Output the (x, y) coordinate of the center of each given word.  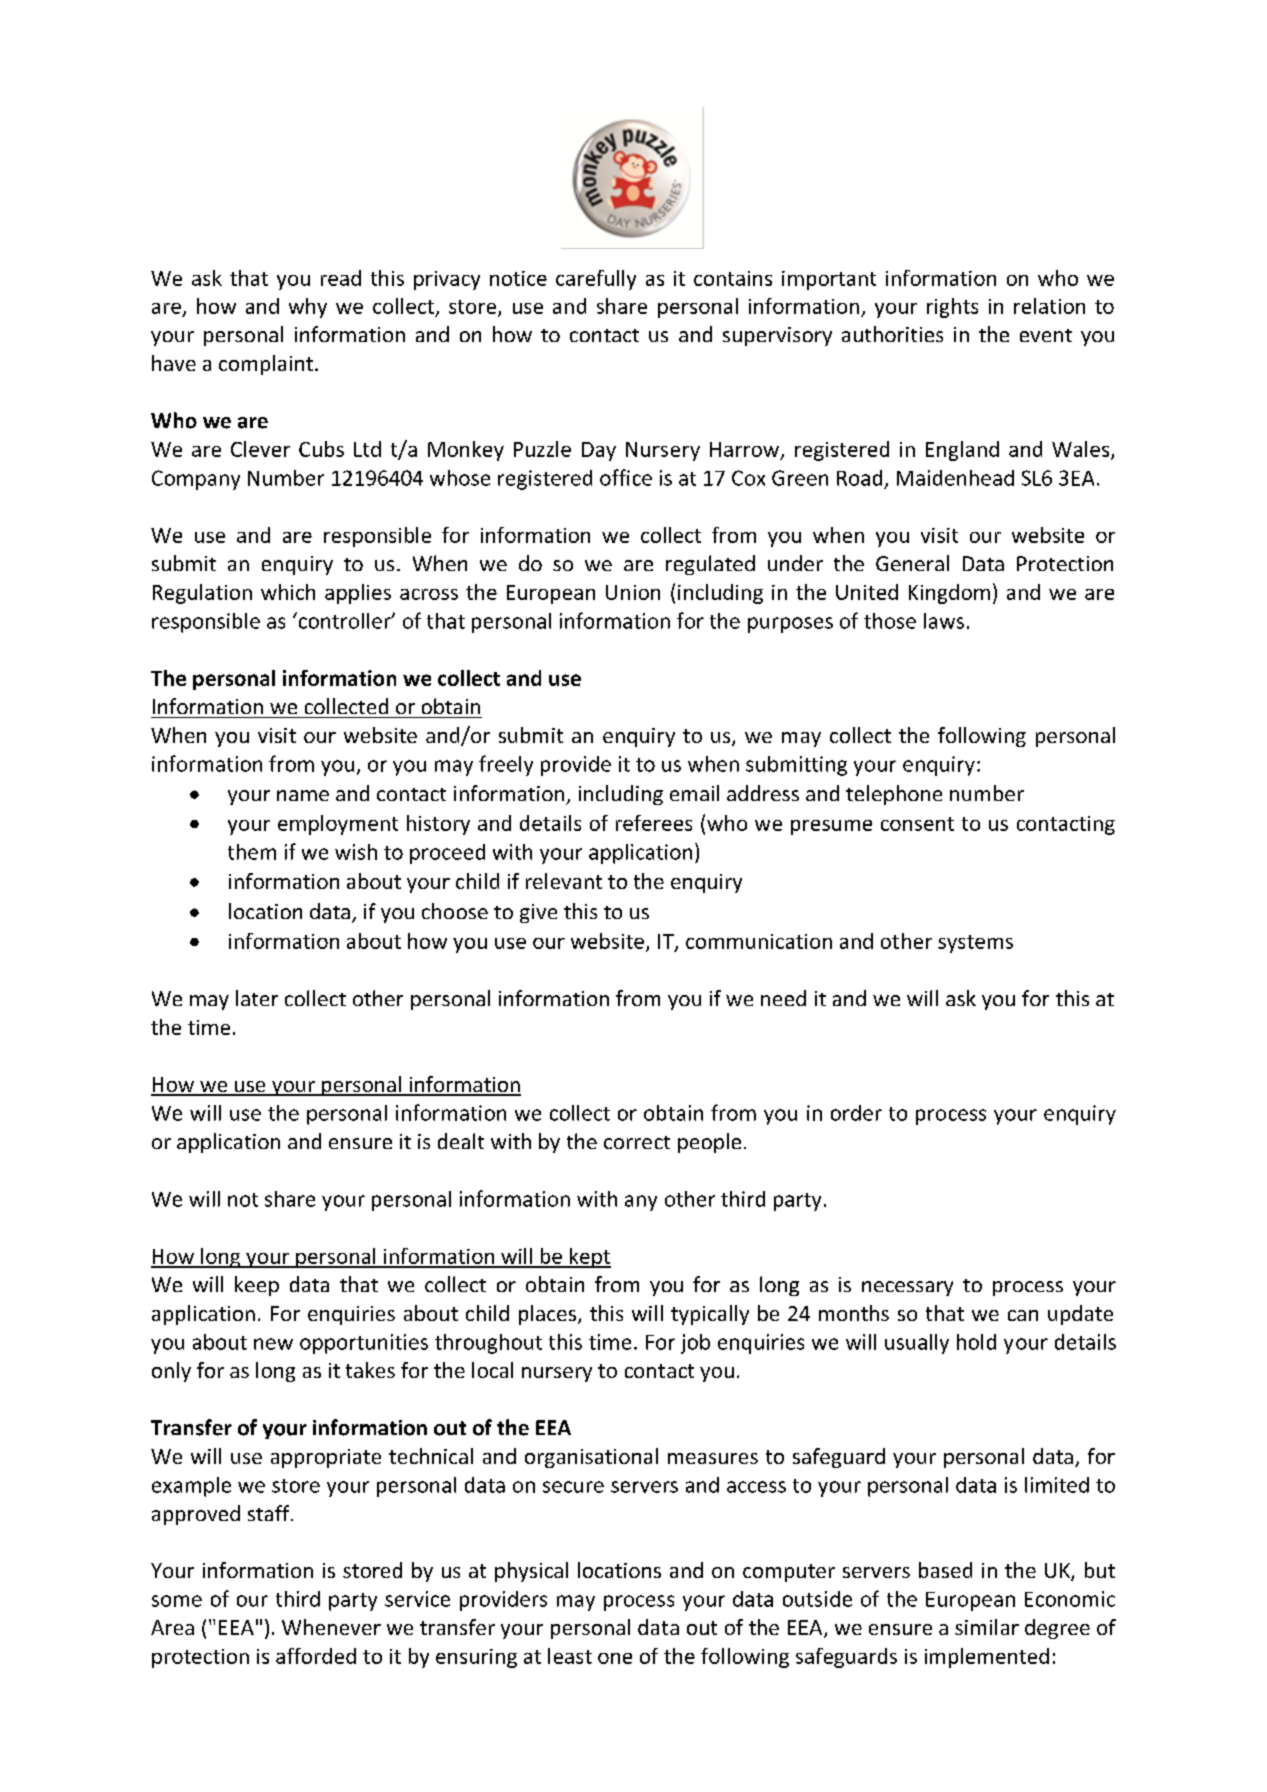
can (1023, 1315)
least (570, 1656)
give (538, 913)
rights (952, 308)
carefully (596, 280)
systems (975, 944)
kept (589, 1258)
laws (944, 621)
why (308, 308)
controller (344, 620)
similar (987, 1627)
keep (257, 1286)
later (257, 998)
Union (633, 592)
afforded (316, 1656)
